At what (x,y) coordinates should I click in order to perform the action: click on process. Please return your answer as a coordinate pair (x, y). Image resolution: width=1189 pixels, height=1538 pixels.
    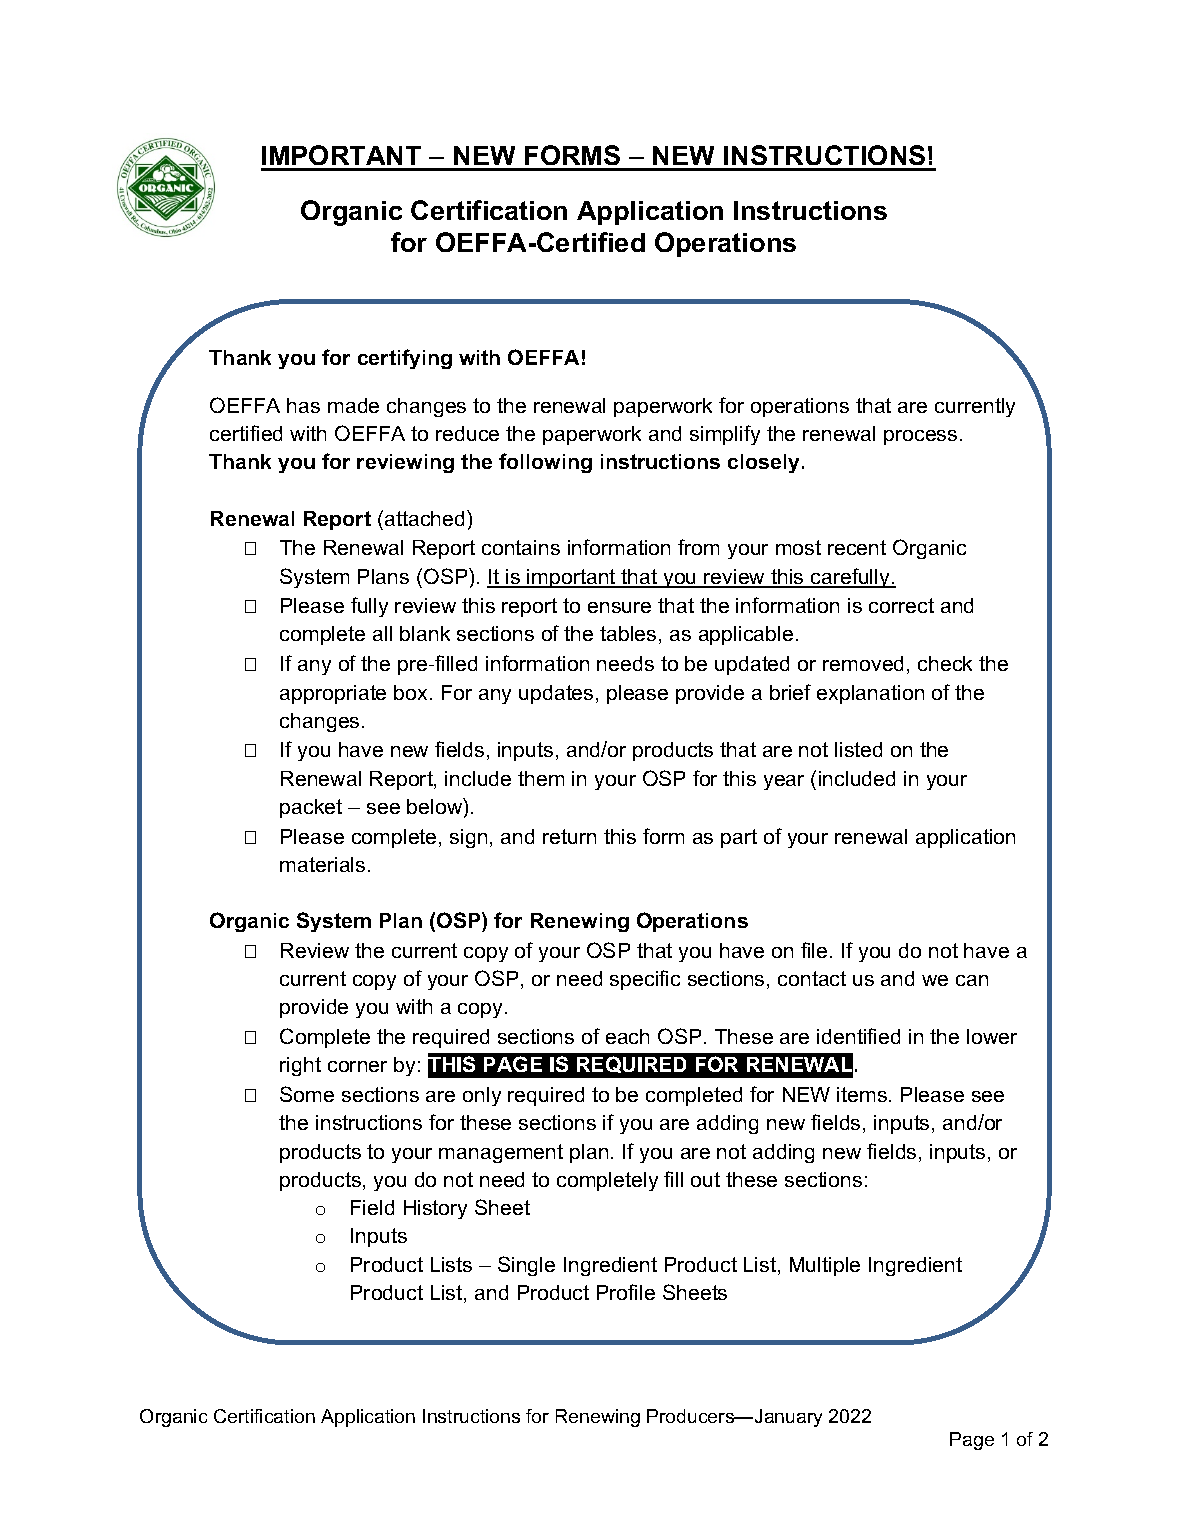
    Looking at the image, I should click on (920, 437).
